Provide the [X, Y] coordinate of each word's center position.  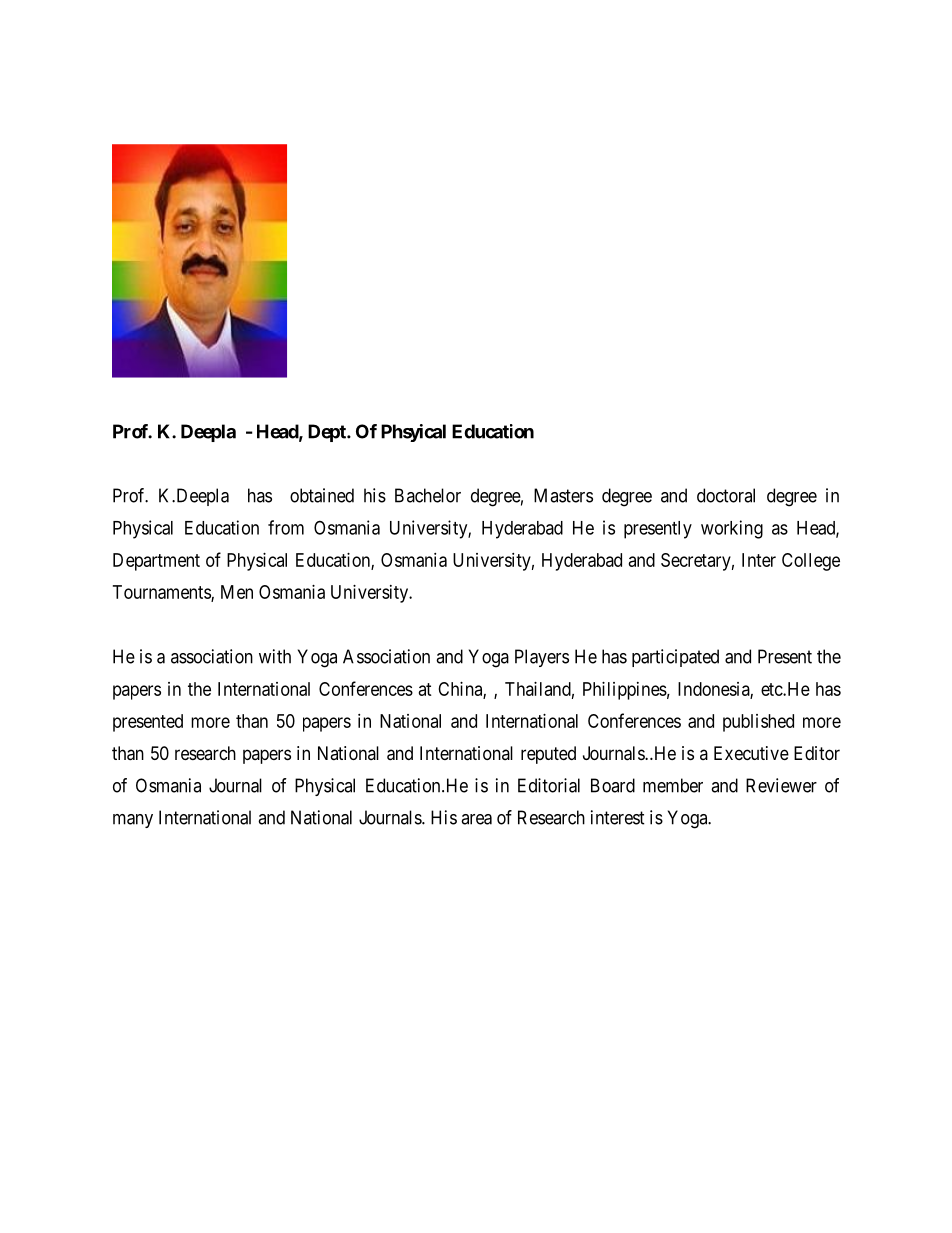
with [275, 656]
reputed [548, 755]
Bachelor [428, 495]
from [286, 527]
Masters [563, 495]
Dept [328, 433]
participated [675, 658]
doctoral [726, 495]
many [133, 821]
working [732, 529]
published [758, 723]
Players [542, 658]
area [476, 819]
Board [613, 785]
